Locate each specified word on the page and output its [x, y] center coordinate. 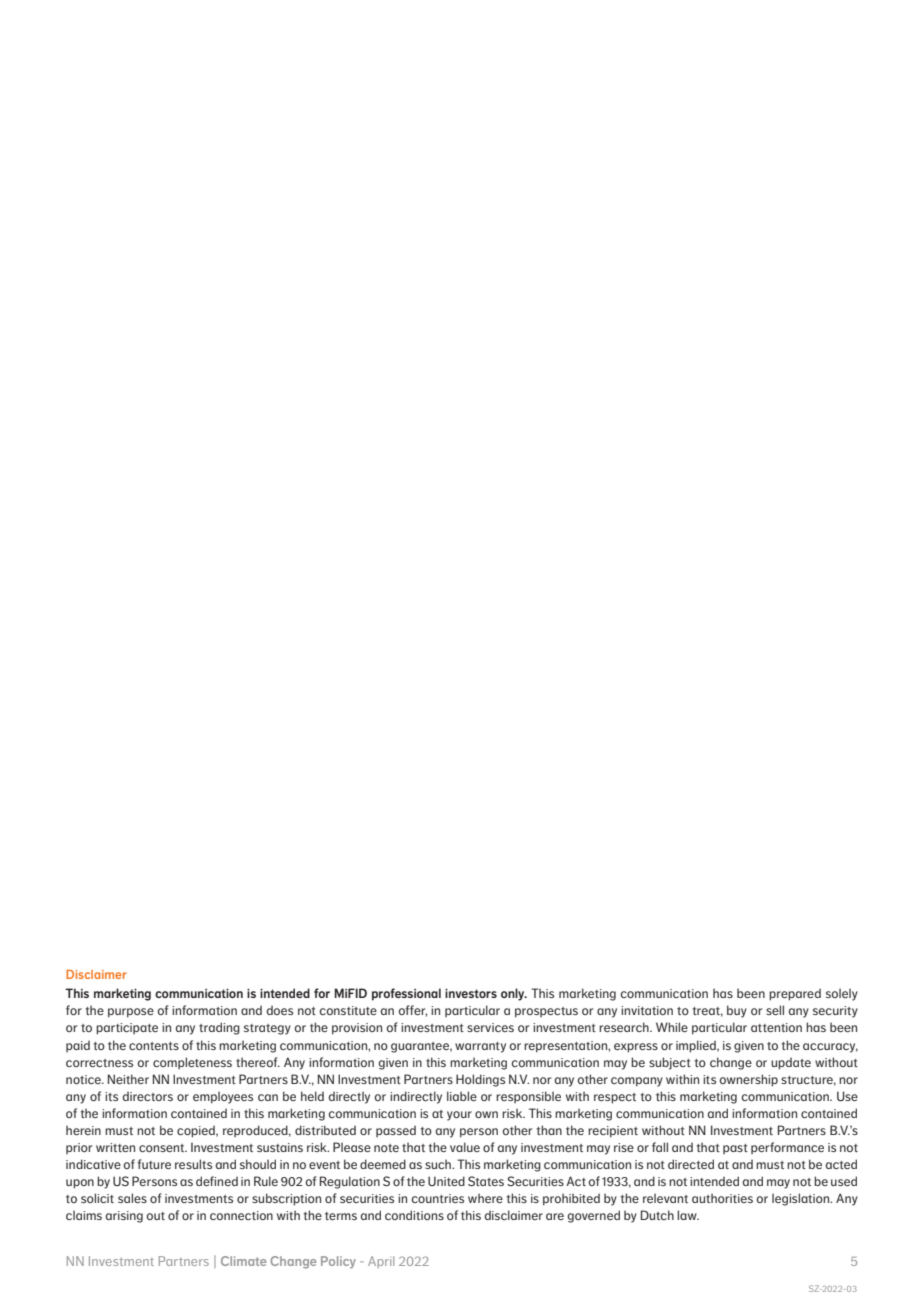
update [791, 1063]
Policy [338, 1262]
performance [787, 1148]
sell [775, 1010]
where [485, 1198]
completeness [192, 1063]
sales [132, 1198]
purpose [131, 1013]
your [459, 1116]
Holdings [480, 1080]
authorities [722, 1198]
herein [83, 1130]
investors [471, 993]
